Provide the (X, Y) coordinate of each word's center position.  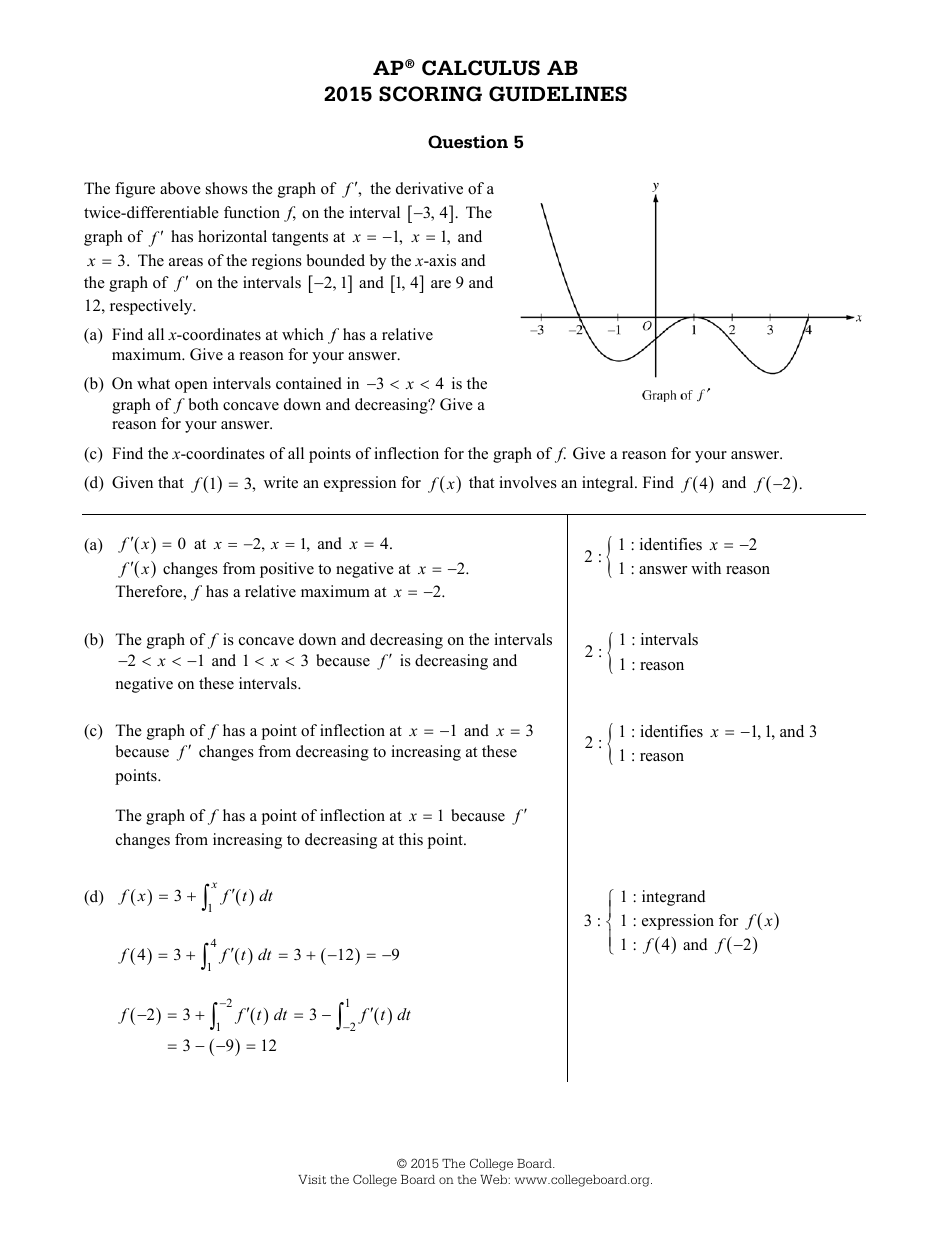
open (191, 387)
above (180, 188)
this (411, 839)
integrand (674, 898)
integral (609, 484)
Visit (312, 1179)
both (203, 404)
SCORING (430, 94)
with (706, 568)
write (281, 482)
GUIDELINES (558, 94)
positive (287, 570)
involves (528, 482)
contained (309, 383)
